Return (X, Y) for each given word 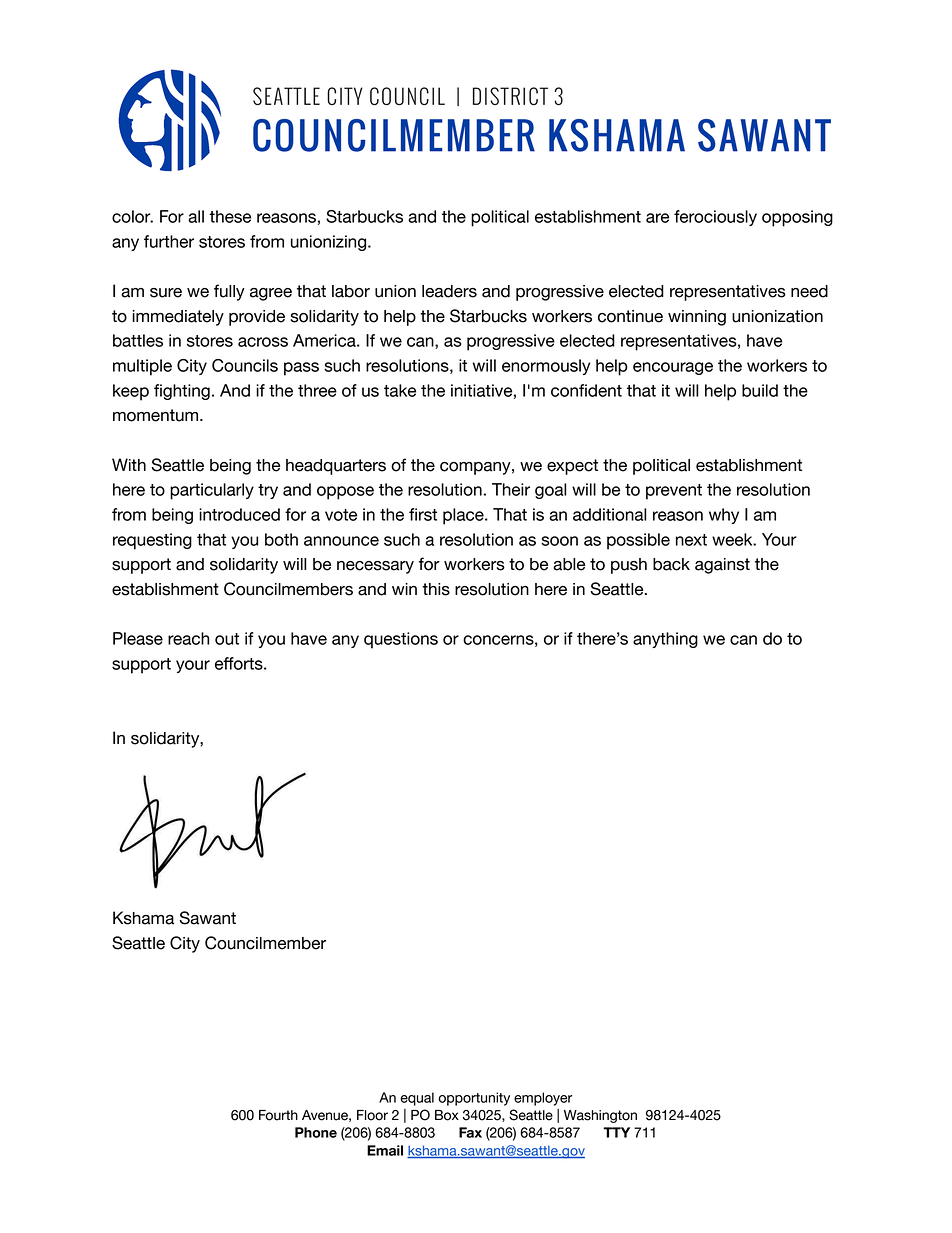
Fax (470, 1132)
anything (665, 640)
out (227, 639)
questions (401, 640)
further (169, 241)
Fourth (278, 1115)
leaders (449, 291)
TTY (616, 1132)
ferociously (715, 218)
